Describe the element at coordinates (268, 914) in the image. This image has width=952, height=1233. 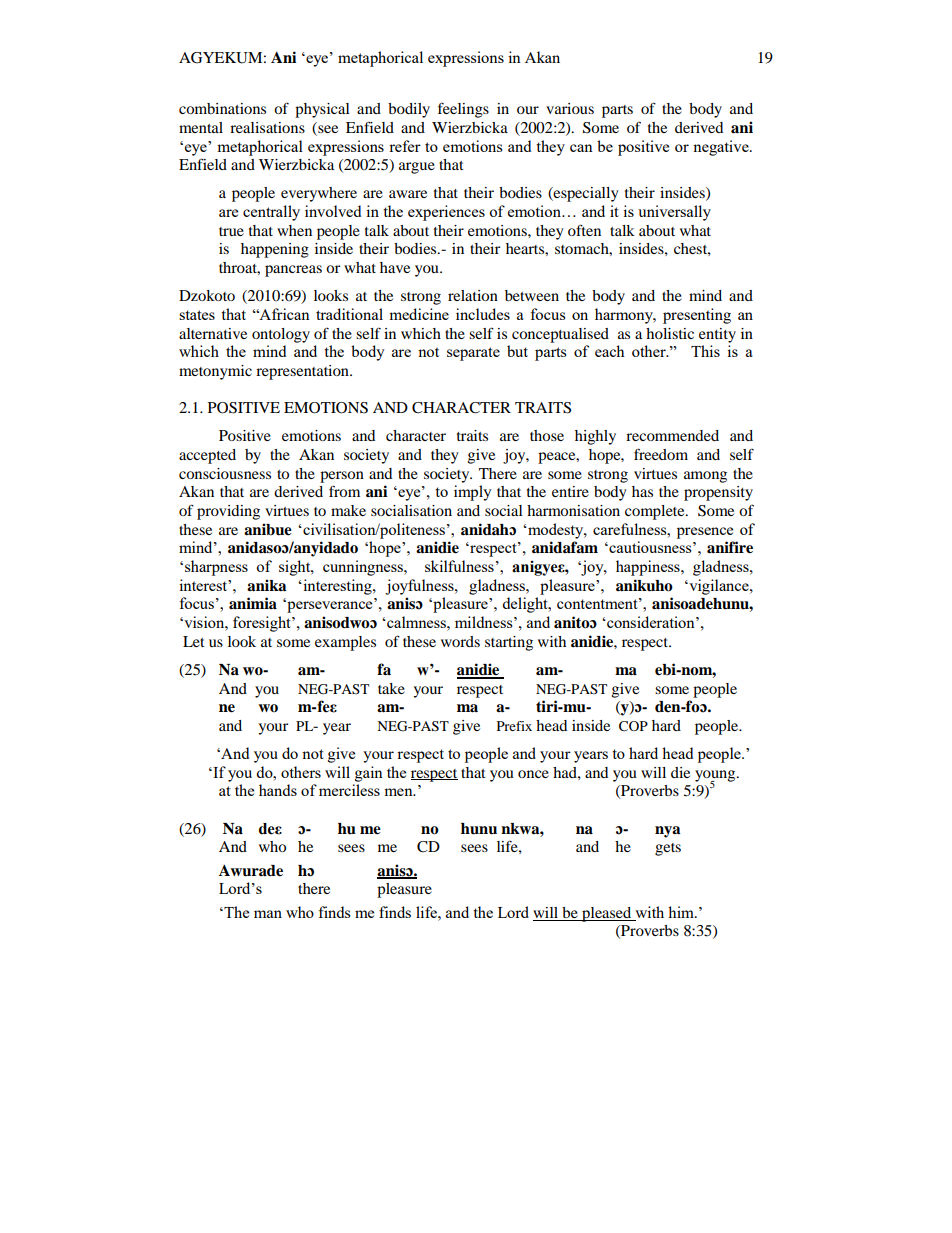
I see `man` at that location.
